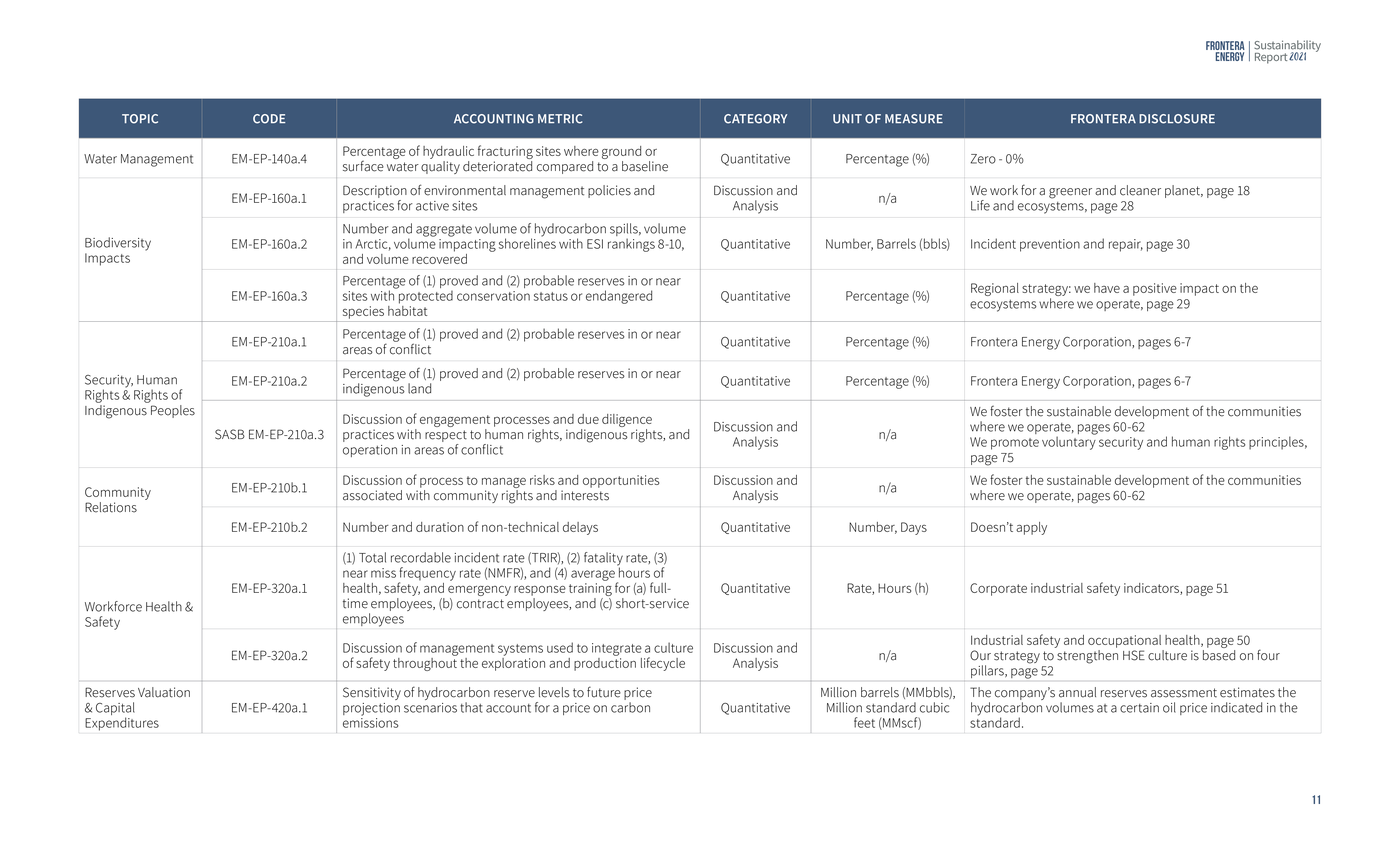 The height and width of the screenshot is (850, 1400). What do you see at coordinates (269, 119) in the screenshot?
I see `CODE` at bounding box center [269, 119].
